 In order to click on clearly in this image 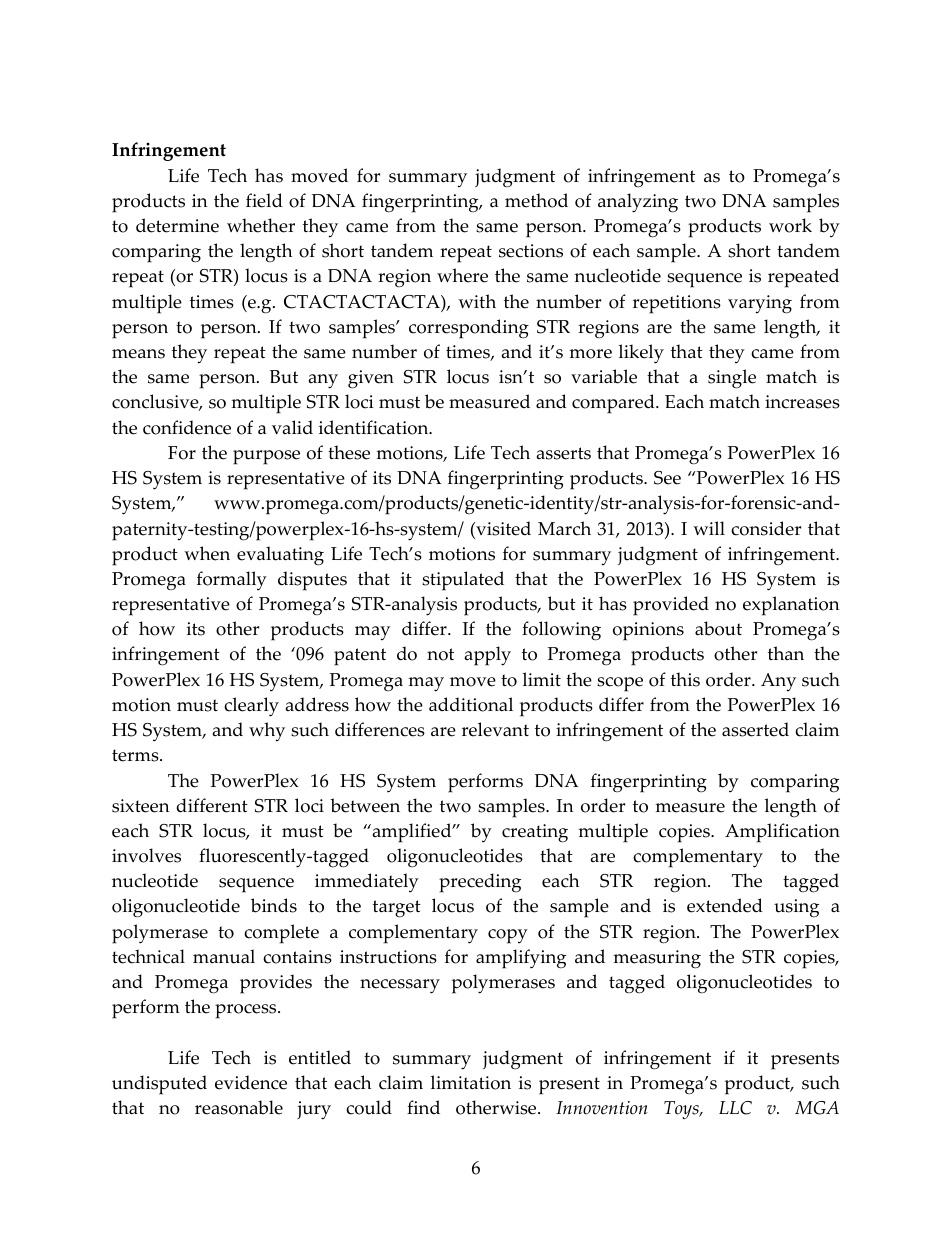, I will do `click(251, 707)`.
